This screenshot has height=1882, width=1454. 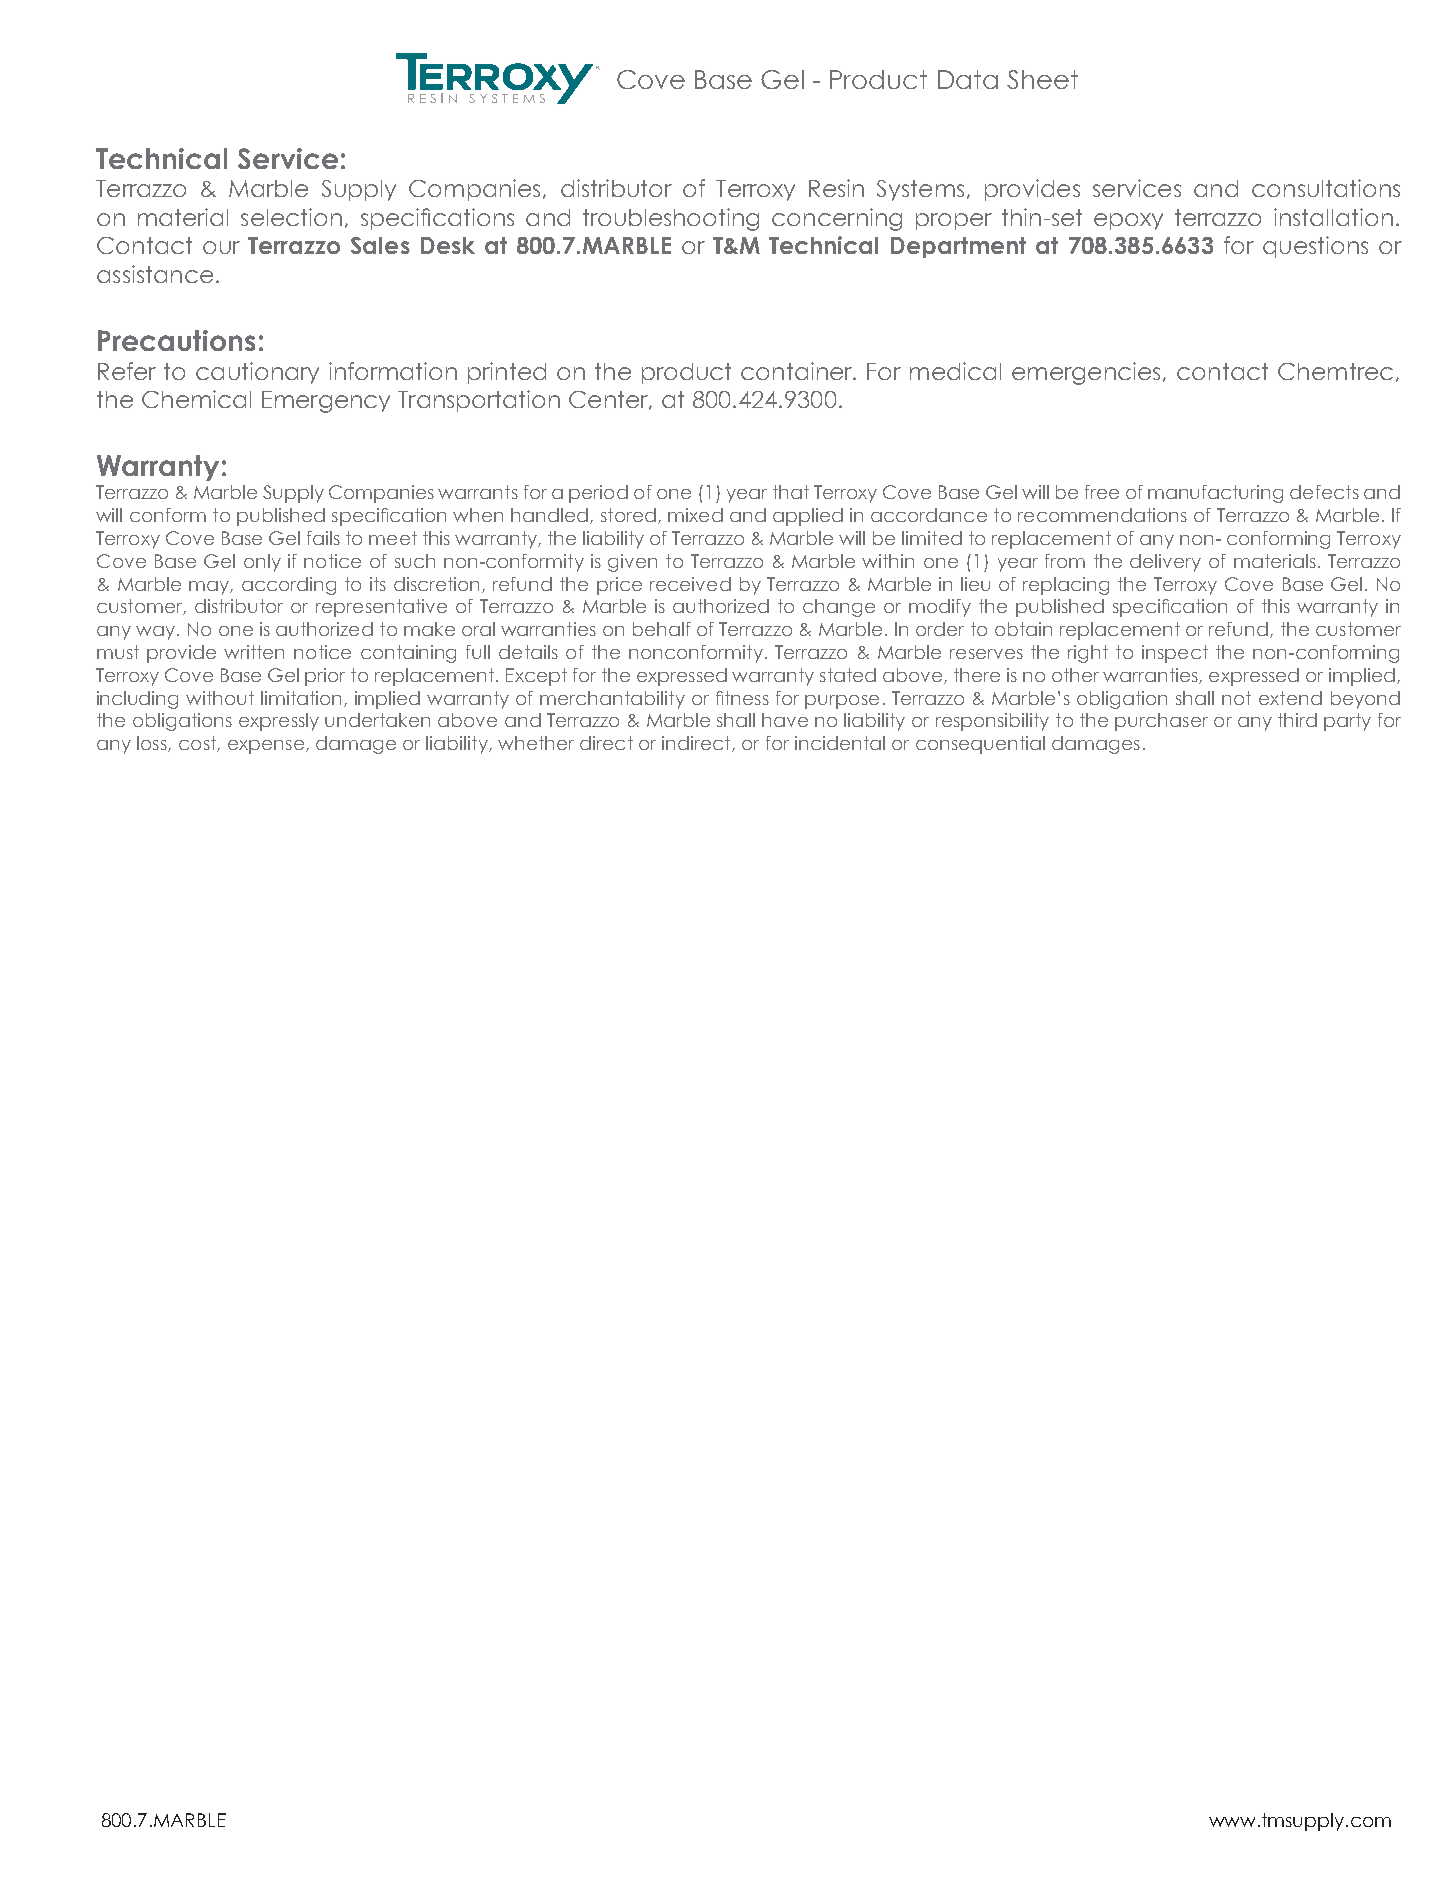 I want to click on Emergency, so click(x=326, y=402).
